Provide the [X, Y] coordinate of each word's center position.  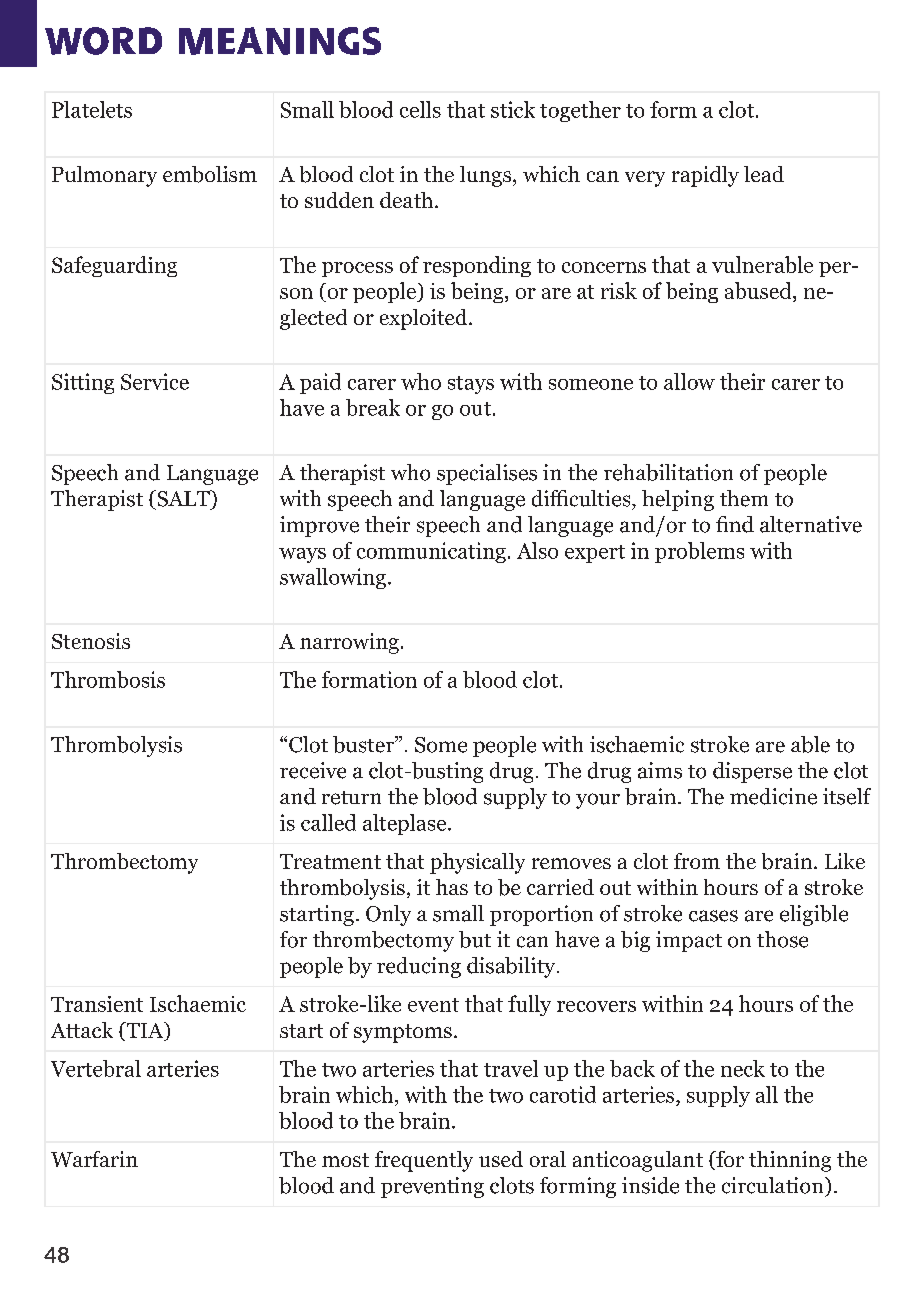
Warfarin [94, 1159]
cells [420, 109]
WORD [103, 41]
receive [313, 770]
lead [764, 174]
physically [477, 863]
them [744, 498]
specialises [487, 474]
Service [155, 381]
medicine [773, 796]
